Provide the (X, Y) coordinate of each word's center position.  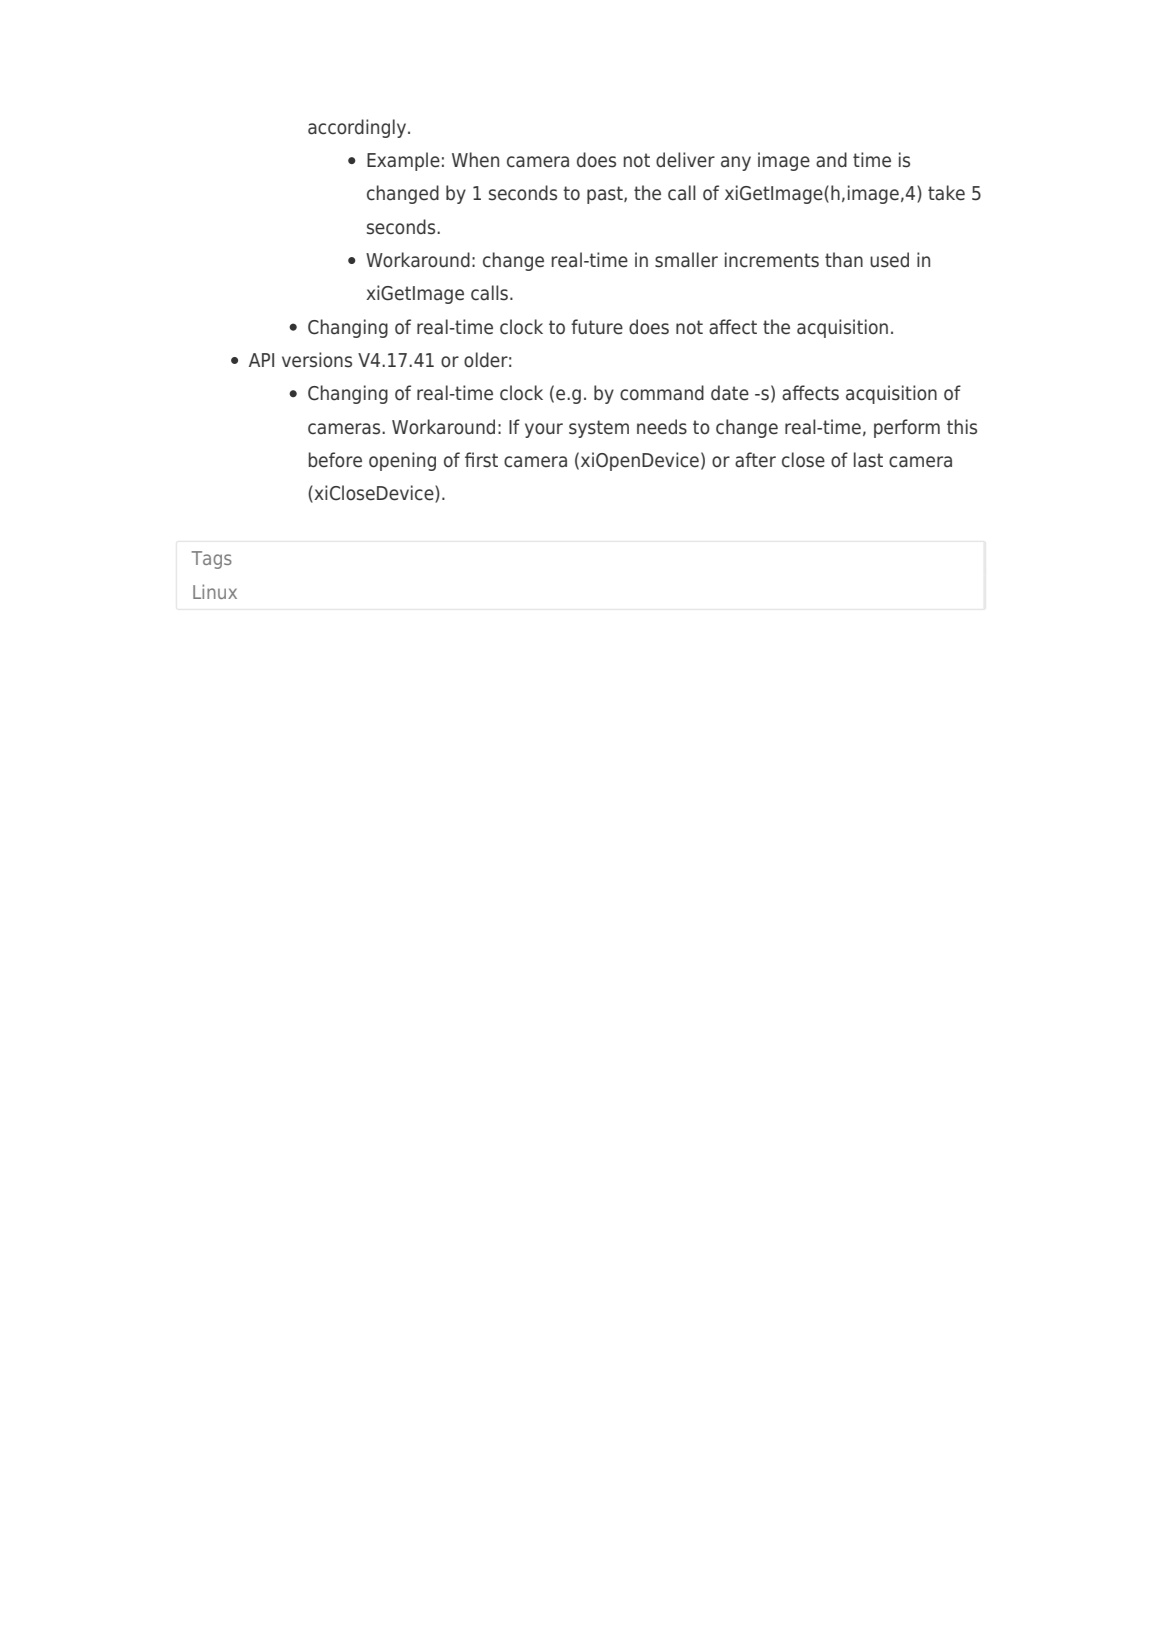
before (335, 460)
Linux (215, 591)
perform (907, 428)
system (599, 429)
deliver (685, 160)
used (889, 260)
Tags (212, 560)
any (736, 163)
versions (317, 360)
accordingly (357, 128)
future (597, 327)
